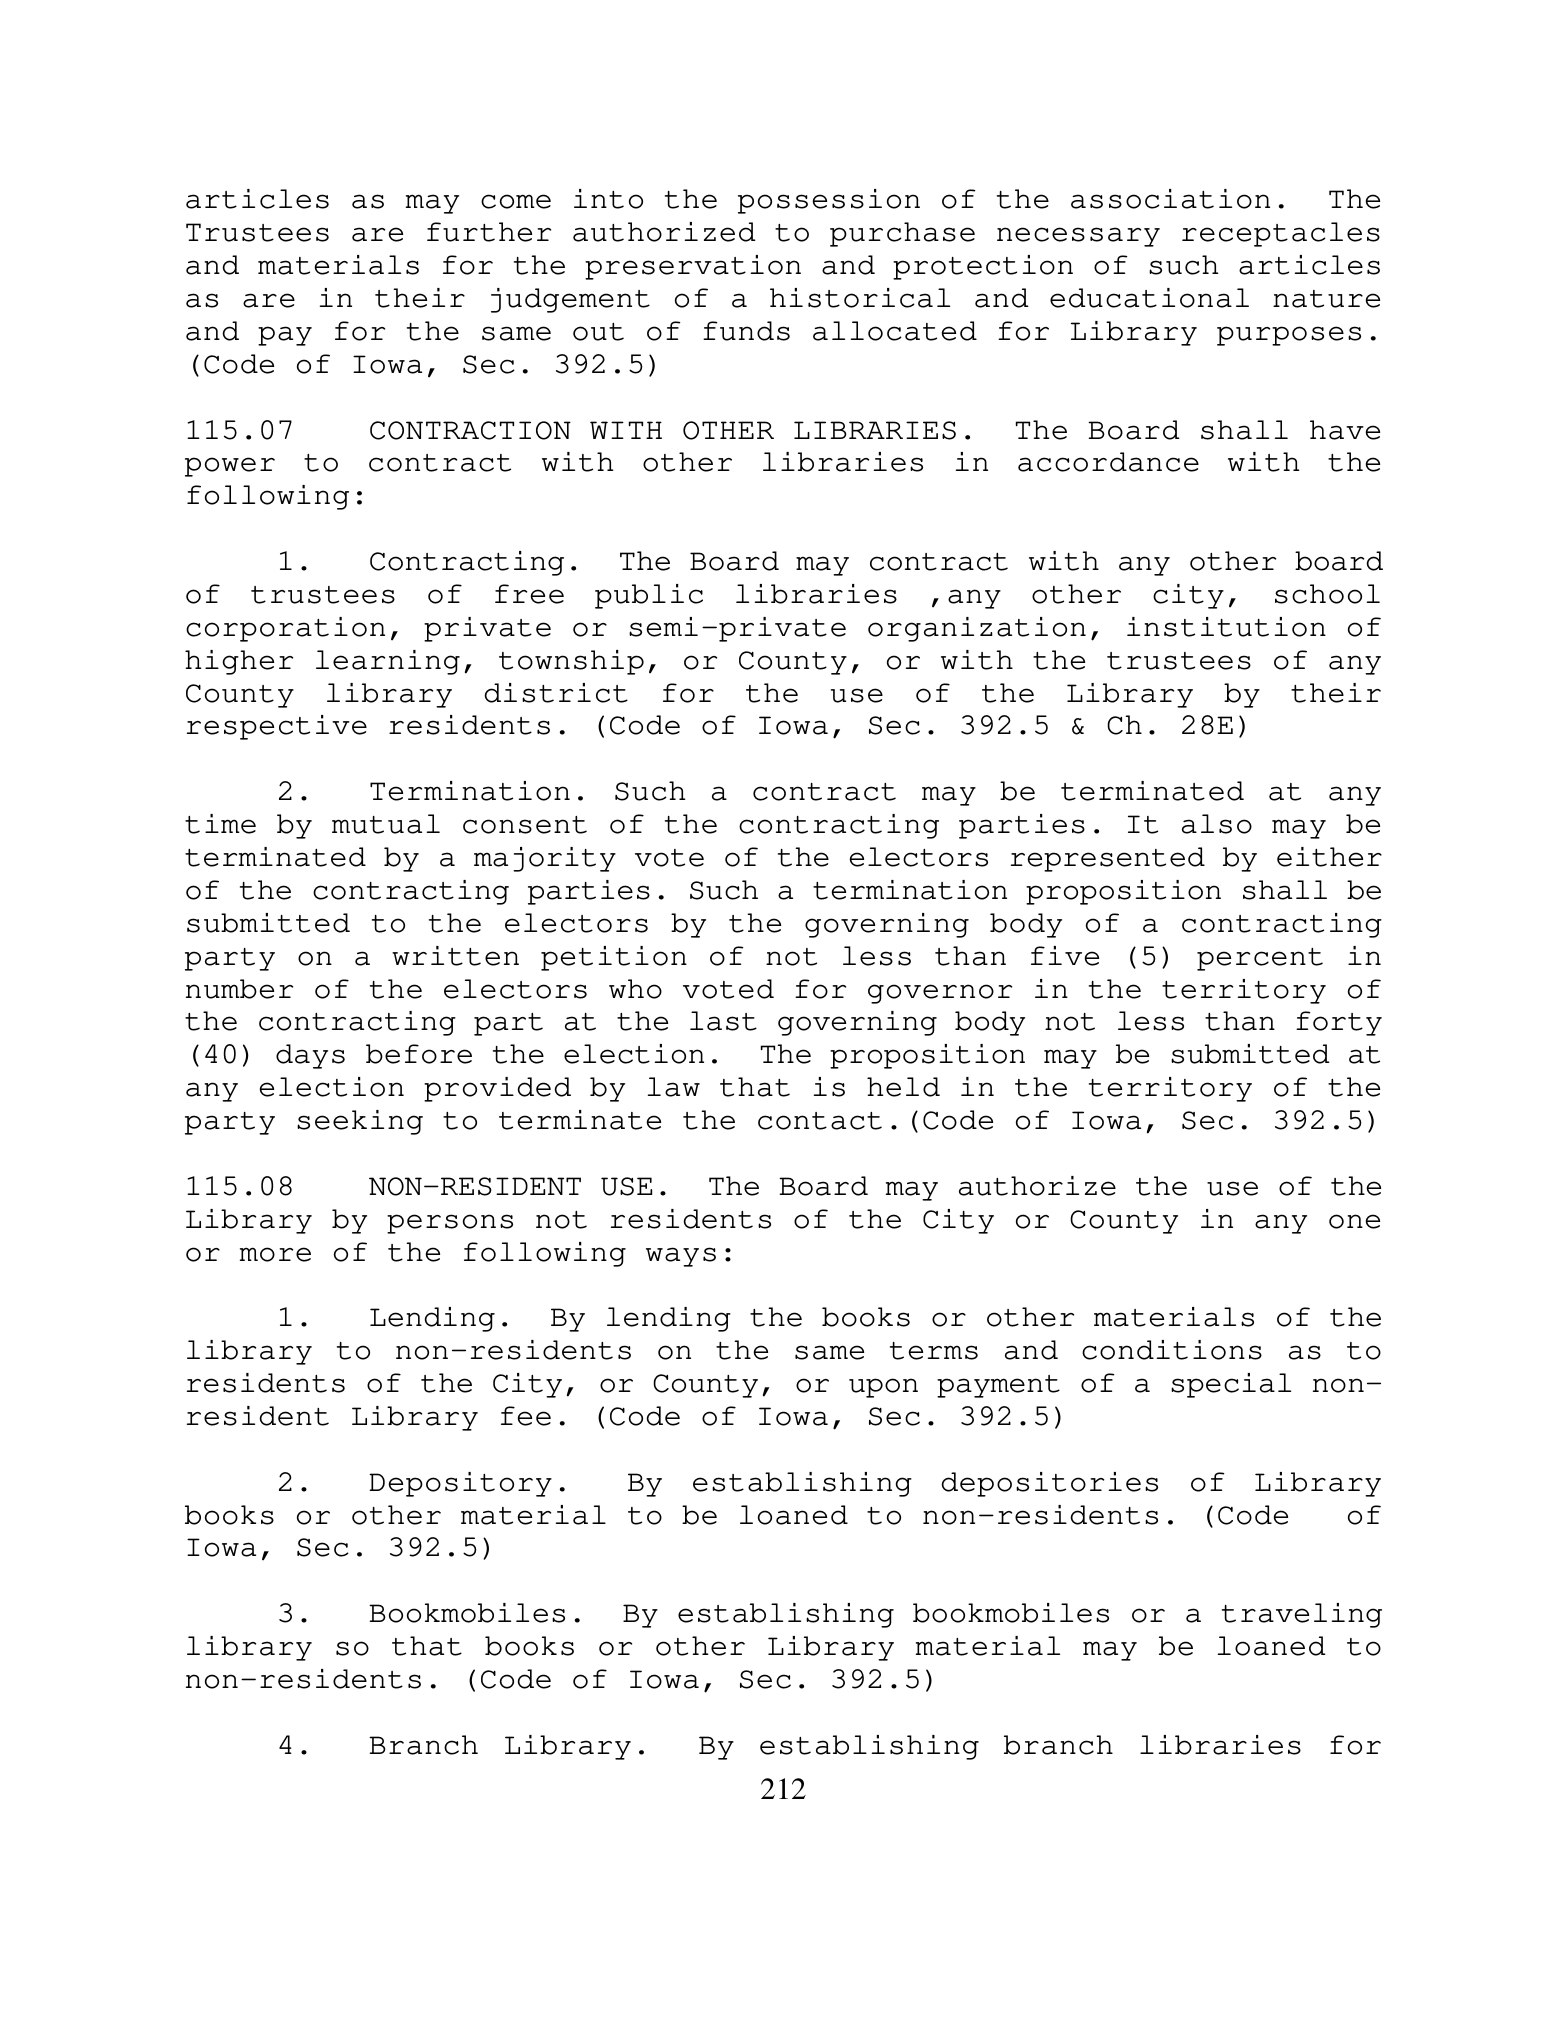 This page has height=2028, width=1567. I want to click on learning, so click(388, 662).
